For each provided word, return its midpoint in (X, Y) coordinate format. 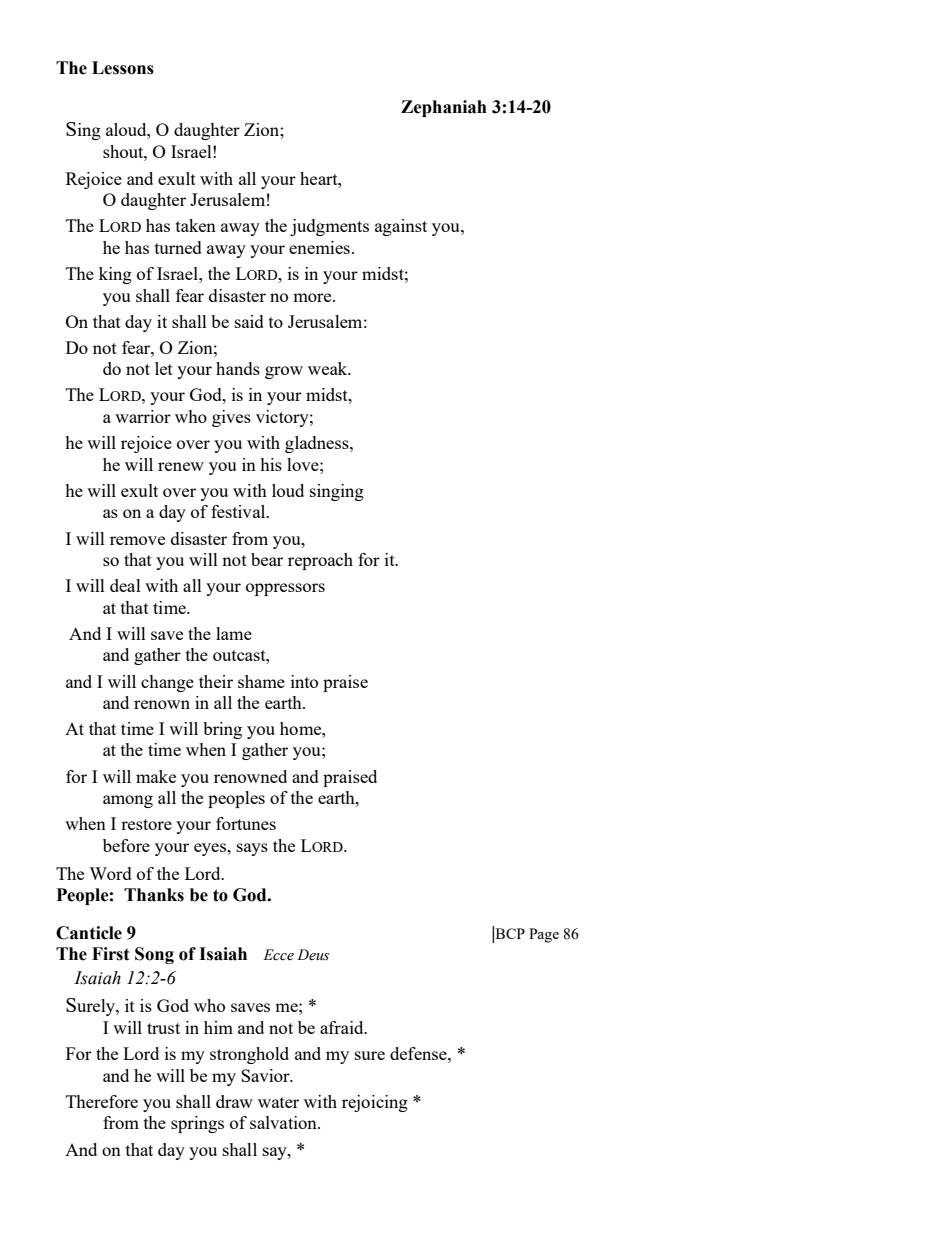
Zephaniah (444, 108)
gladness (318, 444)
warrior (143, 416)
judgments (329, 227)
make (156, 776)
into (304, 681)
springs (197, 1124)
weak (329, 368)
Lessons (123, 68)
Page (544, 935)
